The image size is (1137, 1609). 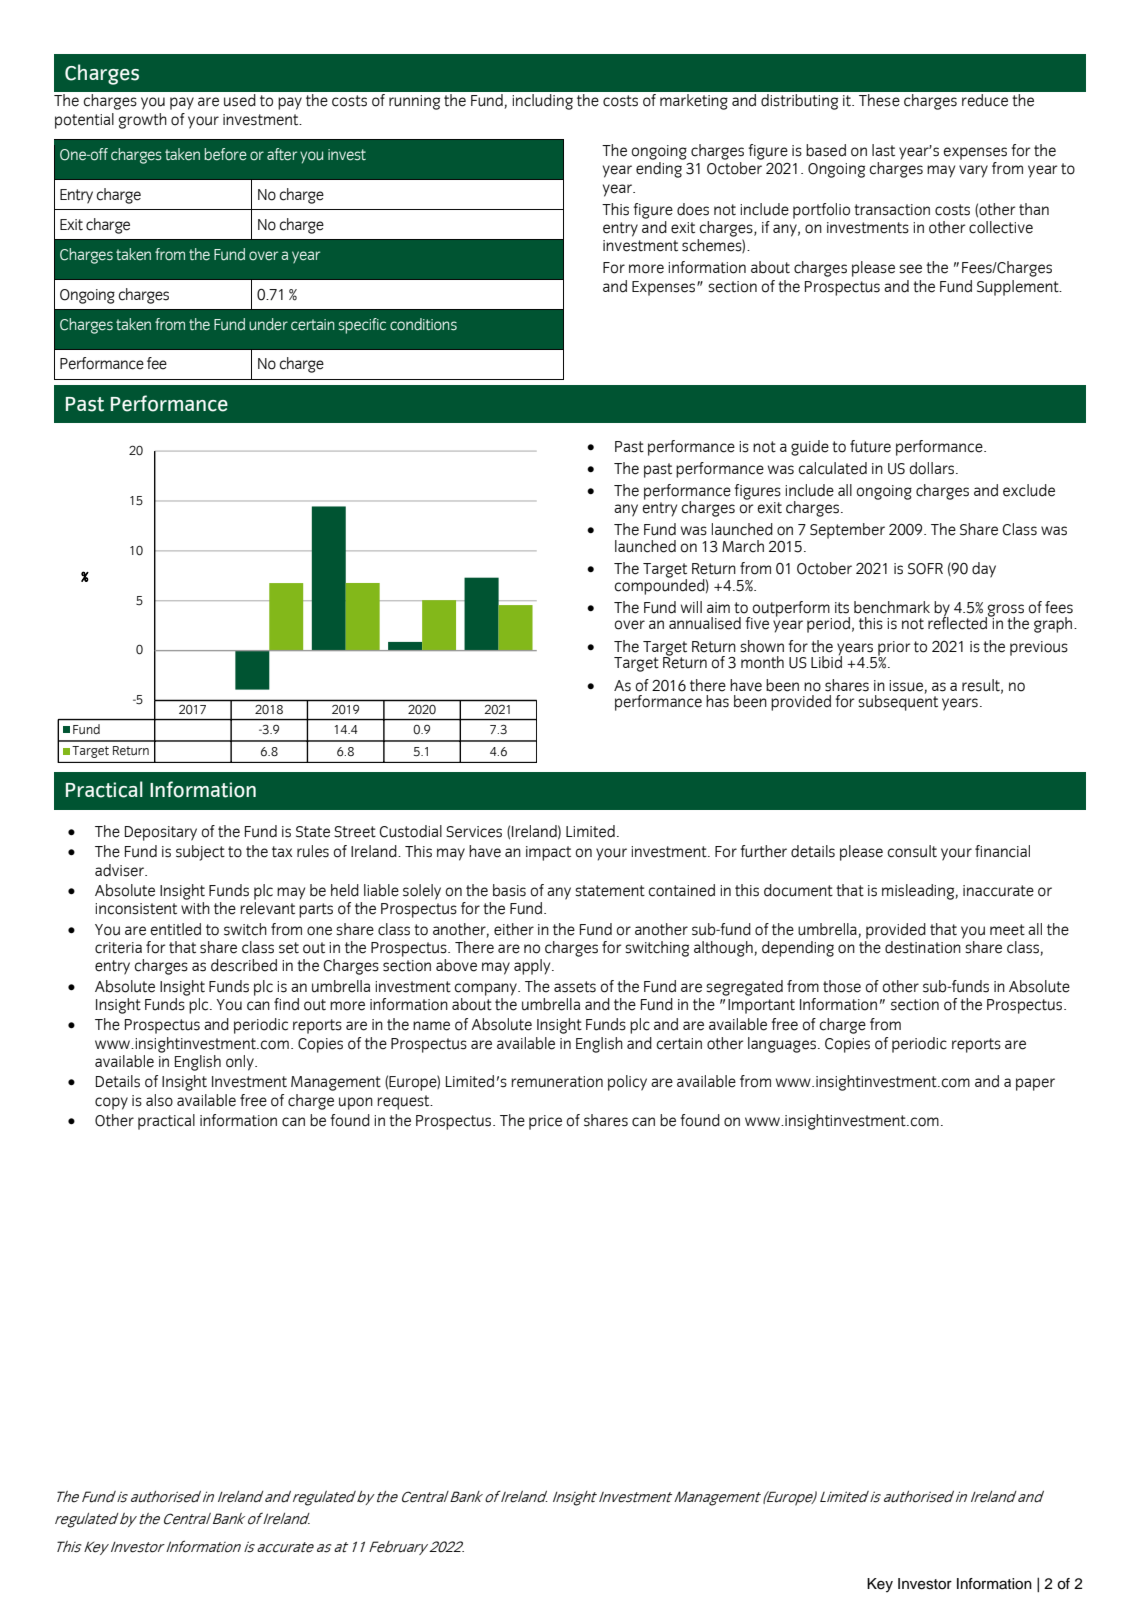 I want to click on under, so click(x=268, y=324).
